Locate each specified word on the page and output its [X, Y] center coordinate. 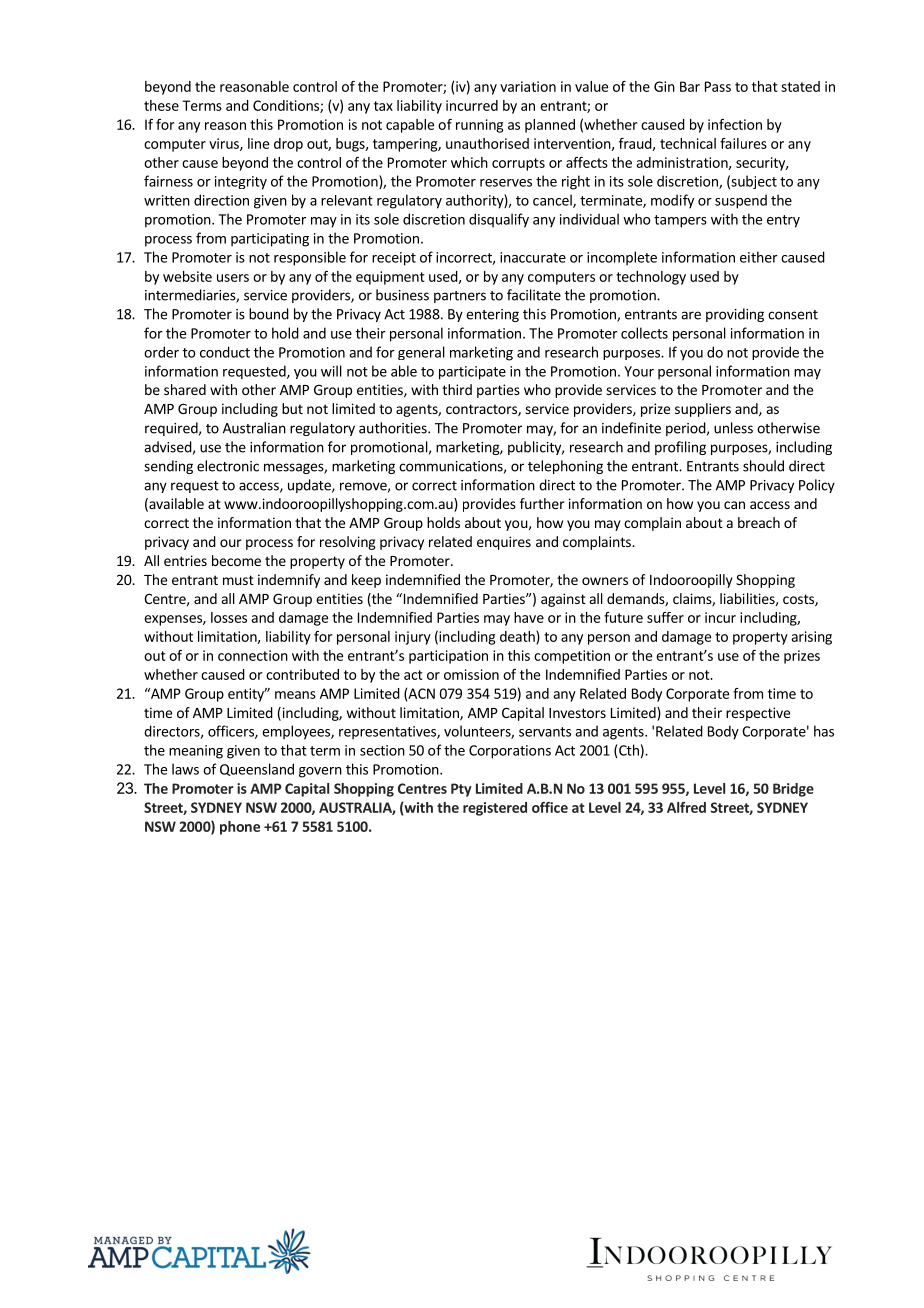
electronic [228, 466]
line [258, 143]
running [479, 126]
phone [240, 828]
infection [735, 124]
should [763, 466]
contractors [482, 410]
